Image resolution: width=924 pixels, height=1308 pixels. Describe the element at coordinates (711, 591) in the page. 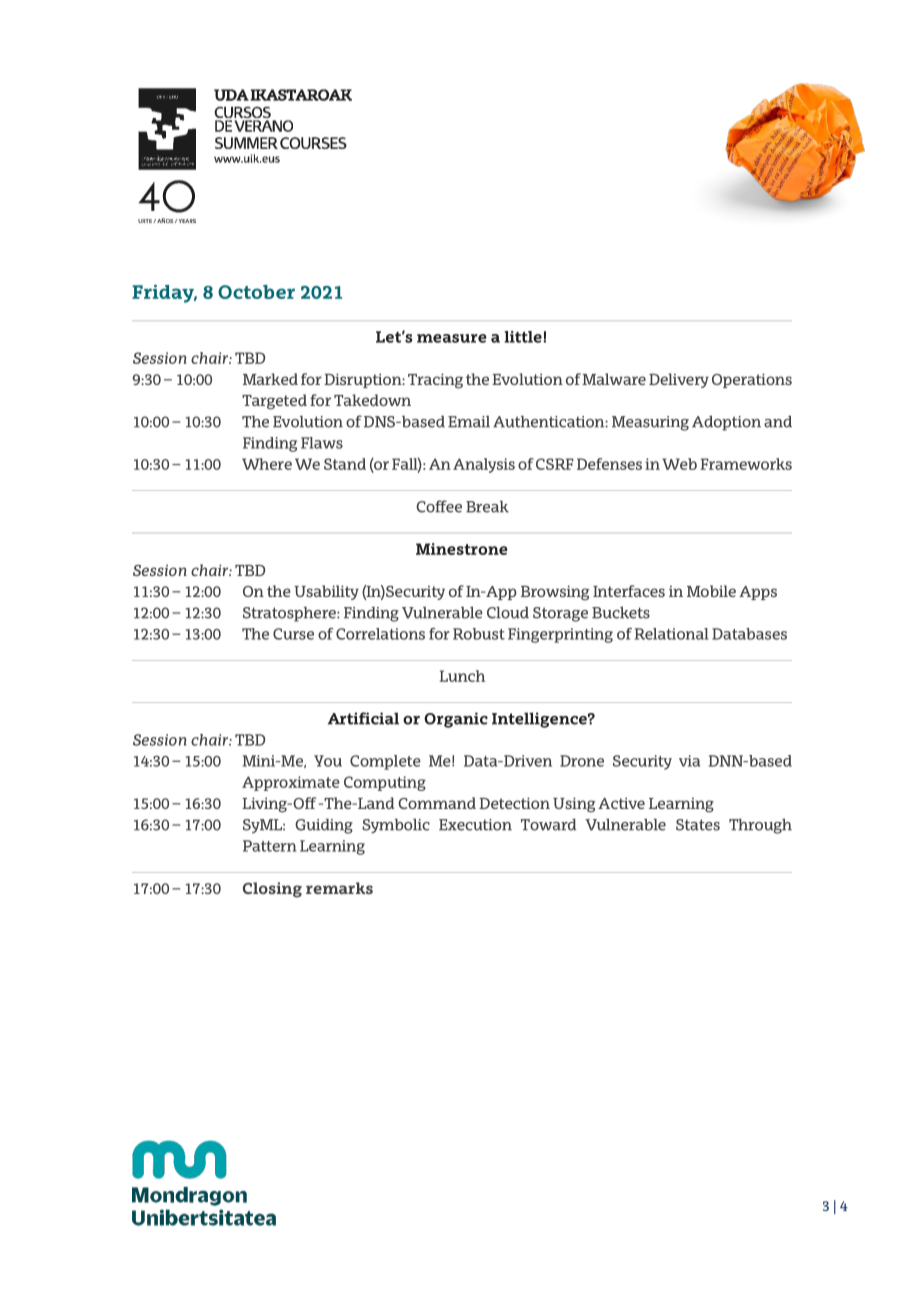

I see `Mobile` at that location.
